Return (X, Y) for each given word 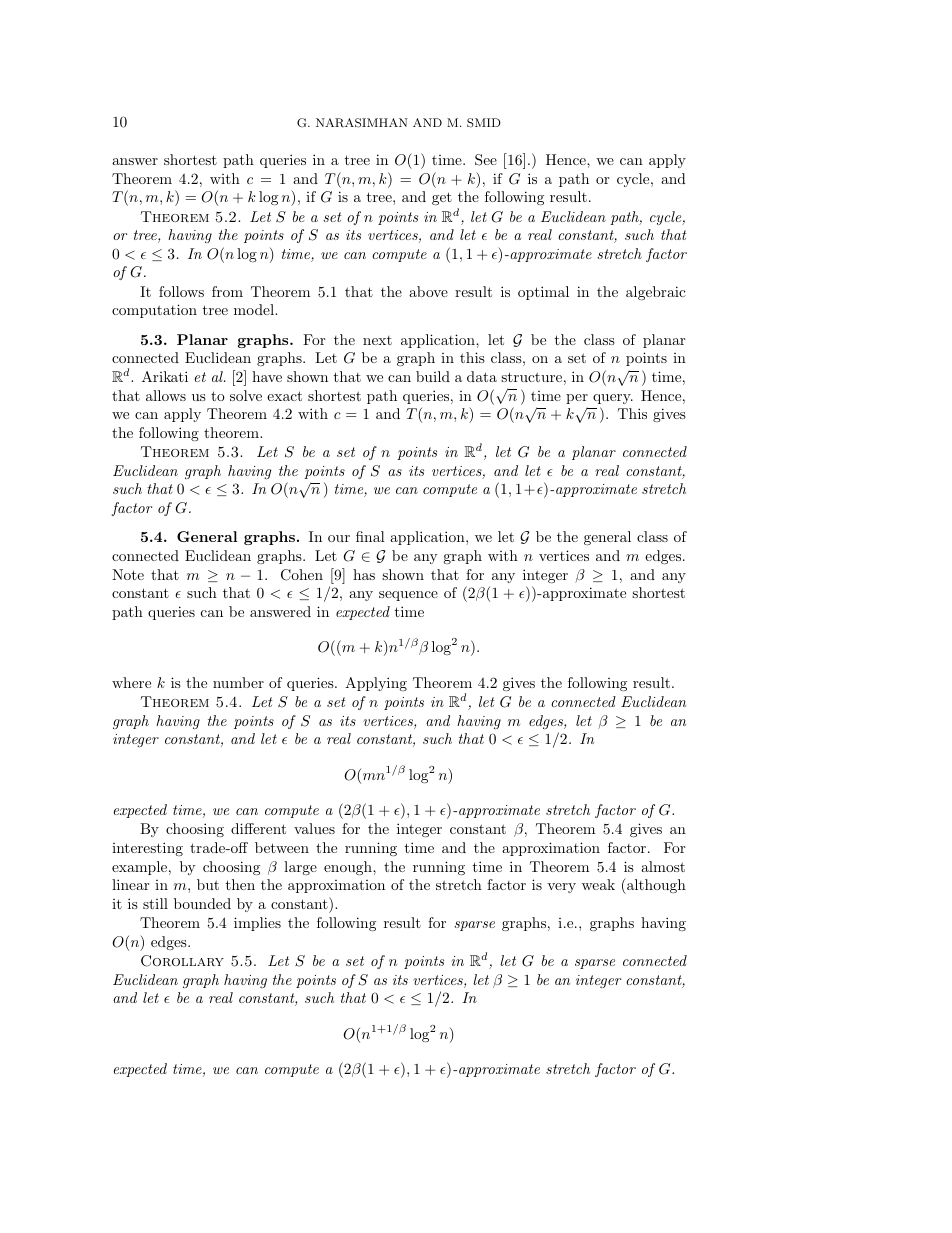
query (613, 399)
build (433, 376)
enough (349, 868)
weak (598, 884)
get (442, 198)
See (486, 160)
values (314, 828)
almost (663, 866)
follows (181, 291)
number (238, 682)
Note (128, 574)
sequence (408, 596)
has (364, 574)
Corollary (182, 961)
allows (166, 395)
